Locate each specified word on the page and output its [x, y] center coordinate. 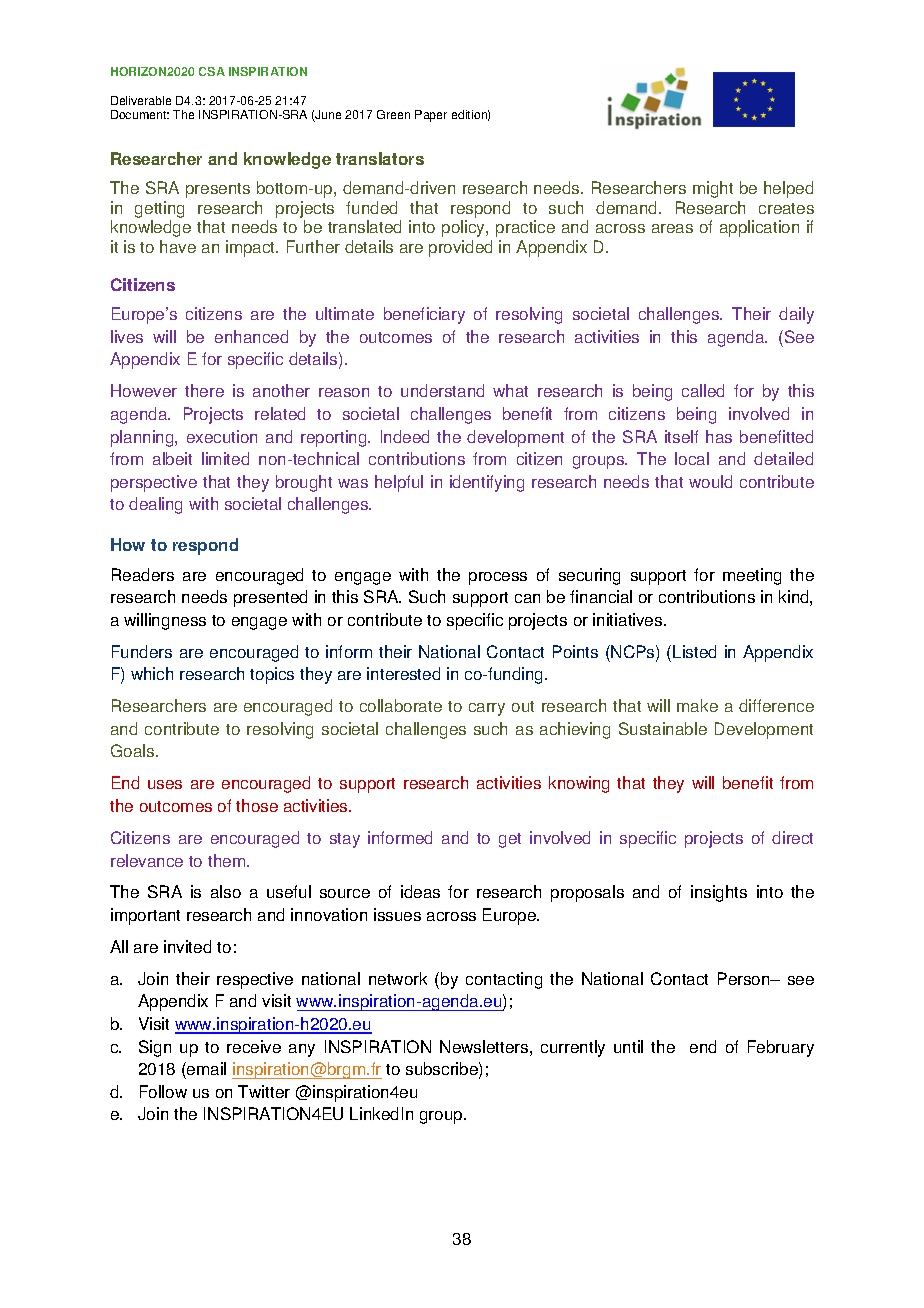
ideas [420, 891]
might [713, 189]
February [781, 1048]
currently [573, 1048]
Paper [431, 116]
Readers [143, 574]
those [257, 805]
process [498, 578]
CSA [212, 71]
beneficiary [424, 315]
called [703, 390]
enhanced [251, 336]
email [205, 1070]
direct [792, 837]
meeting [752, 576]
